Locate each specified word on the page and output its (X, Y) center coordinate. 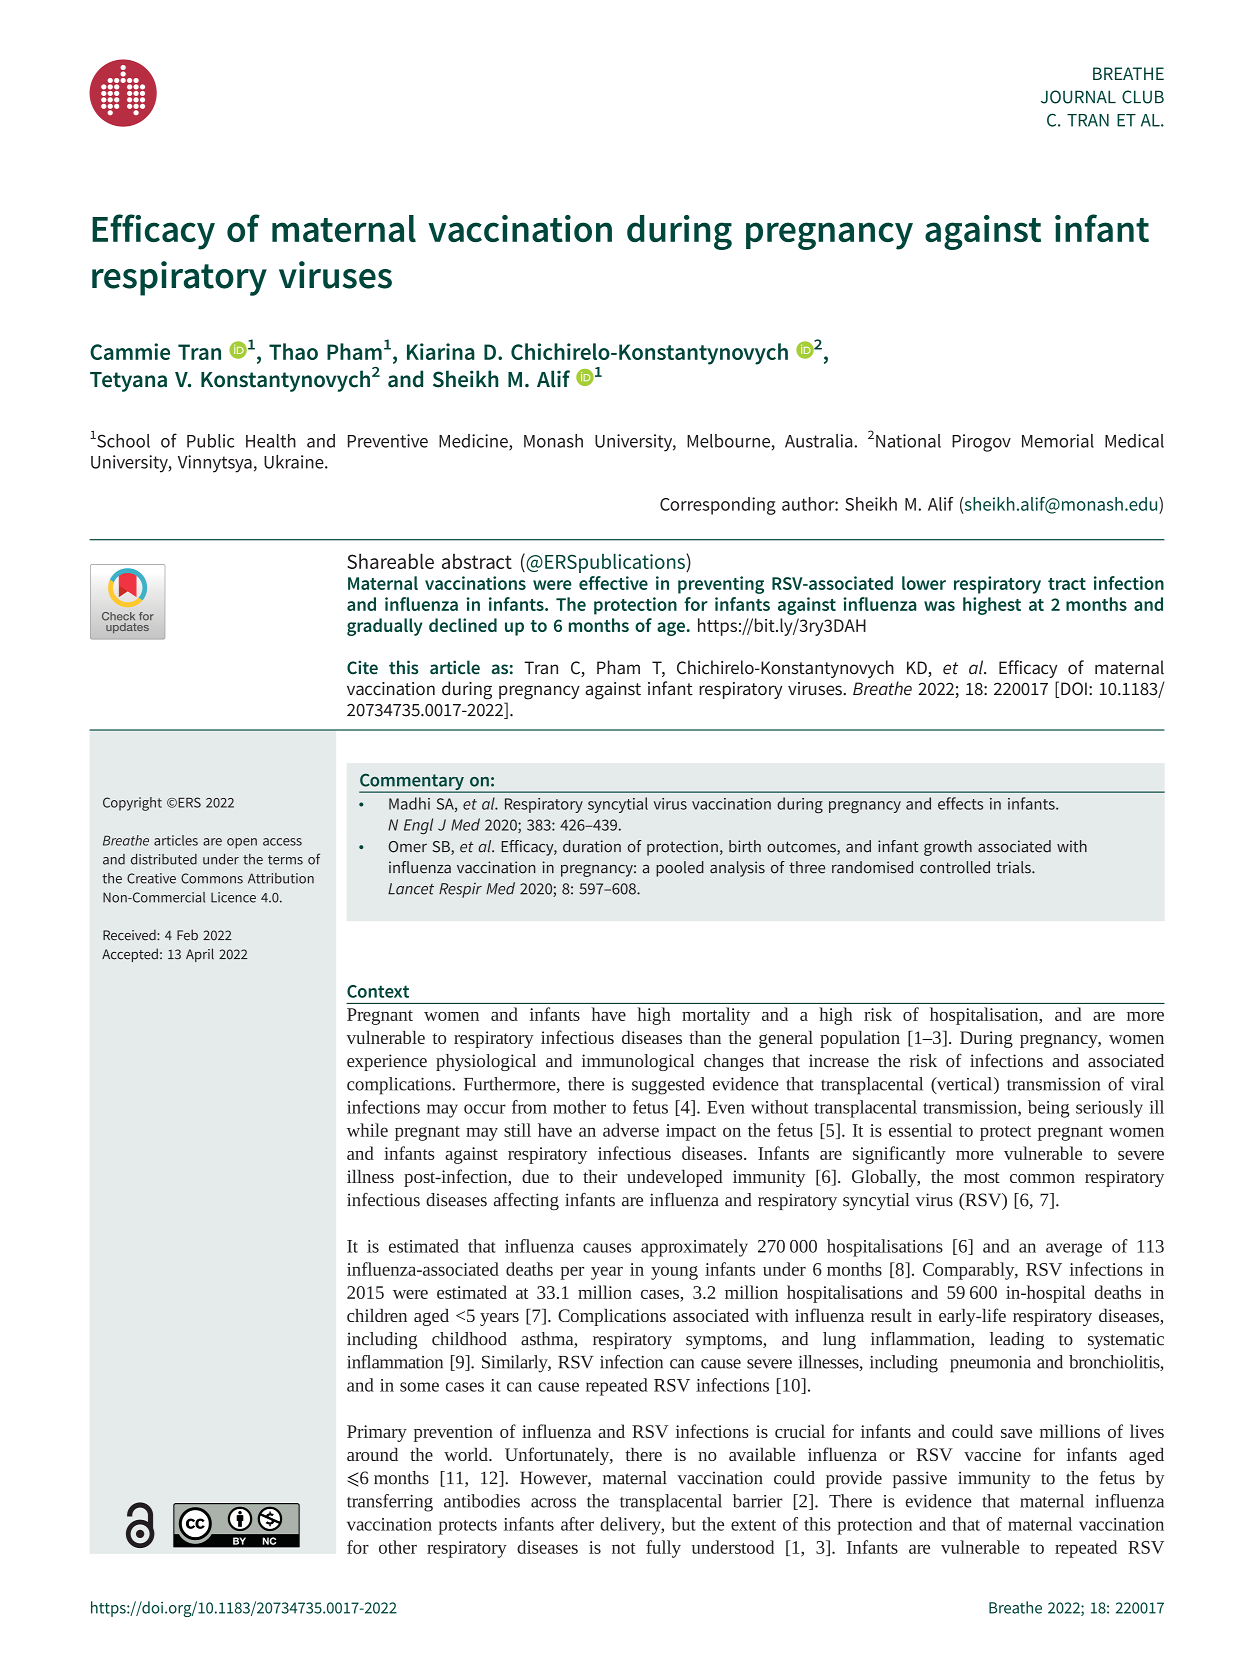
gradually (384, 627)
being (1049, 1109)
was (939, 606)
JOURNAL (1078, 97)
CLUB (1143, 97)
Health (271, 441)
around (372, 1454)
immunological (638, 1062)
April (200, 955)
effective (613, 583)
